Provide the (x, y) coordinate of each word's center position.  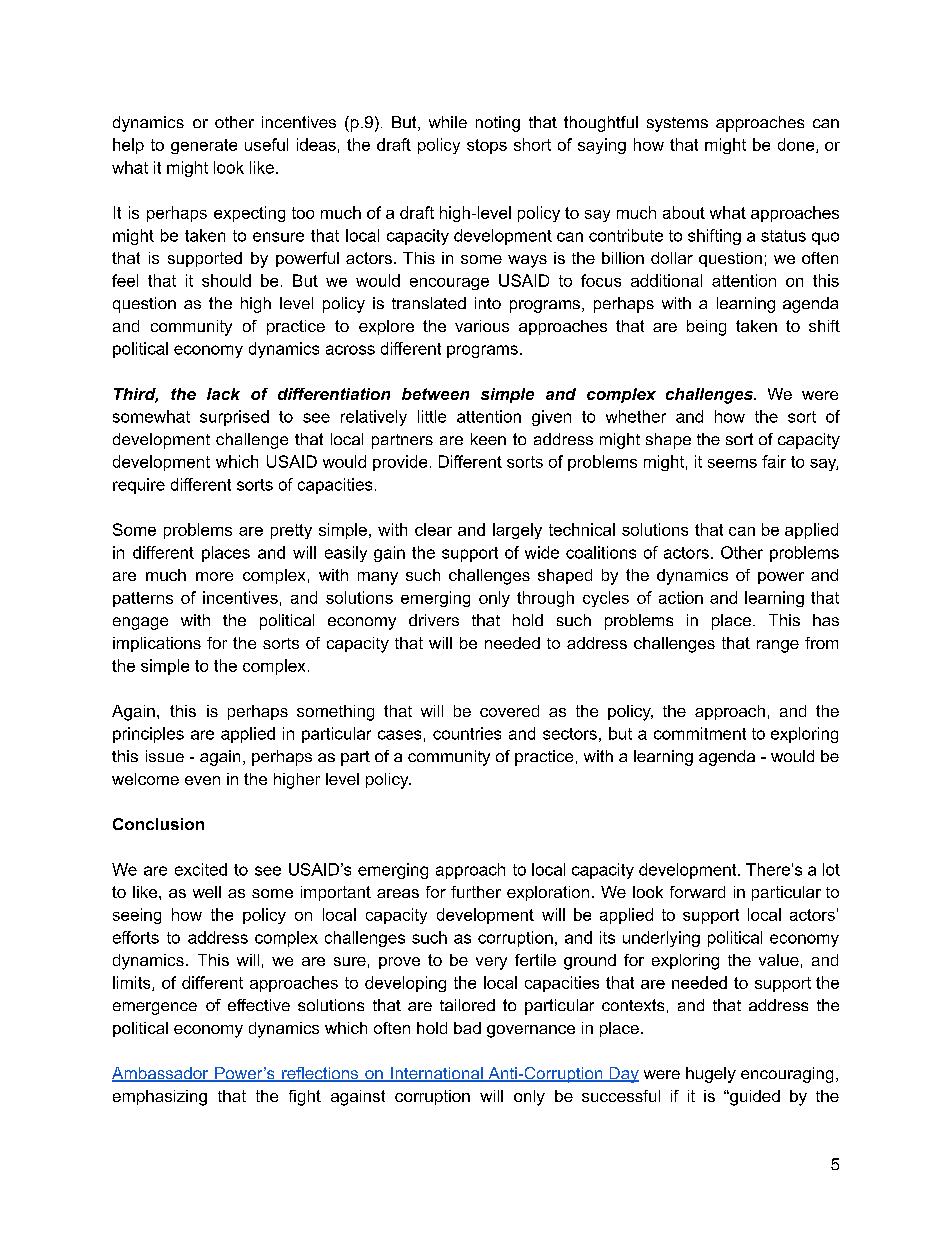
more (214, 576)
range (778, 646)
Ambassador (161, 1074)
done (797, 145)
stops (487, 146)
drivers (434, 620)
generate (204, 146)
